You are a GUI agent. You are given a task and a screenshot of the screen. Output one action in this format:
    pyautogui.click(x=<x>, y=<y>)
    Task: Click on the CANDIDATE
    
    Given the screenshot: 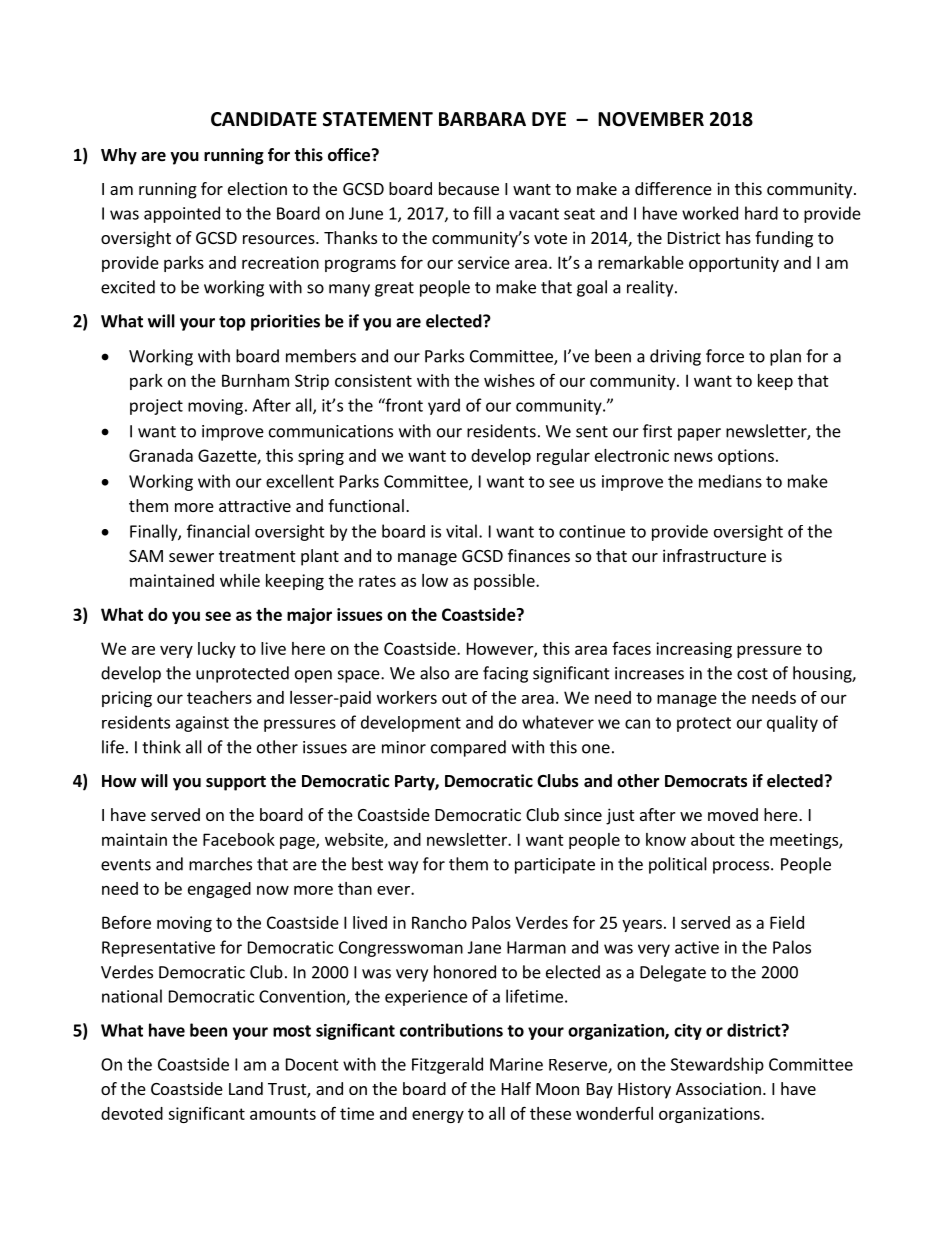 What is the action you would take?
    pyautogui.click(x=264, y=119)
